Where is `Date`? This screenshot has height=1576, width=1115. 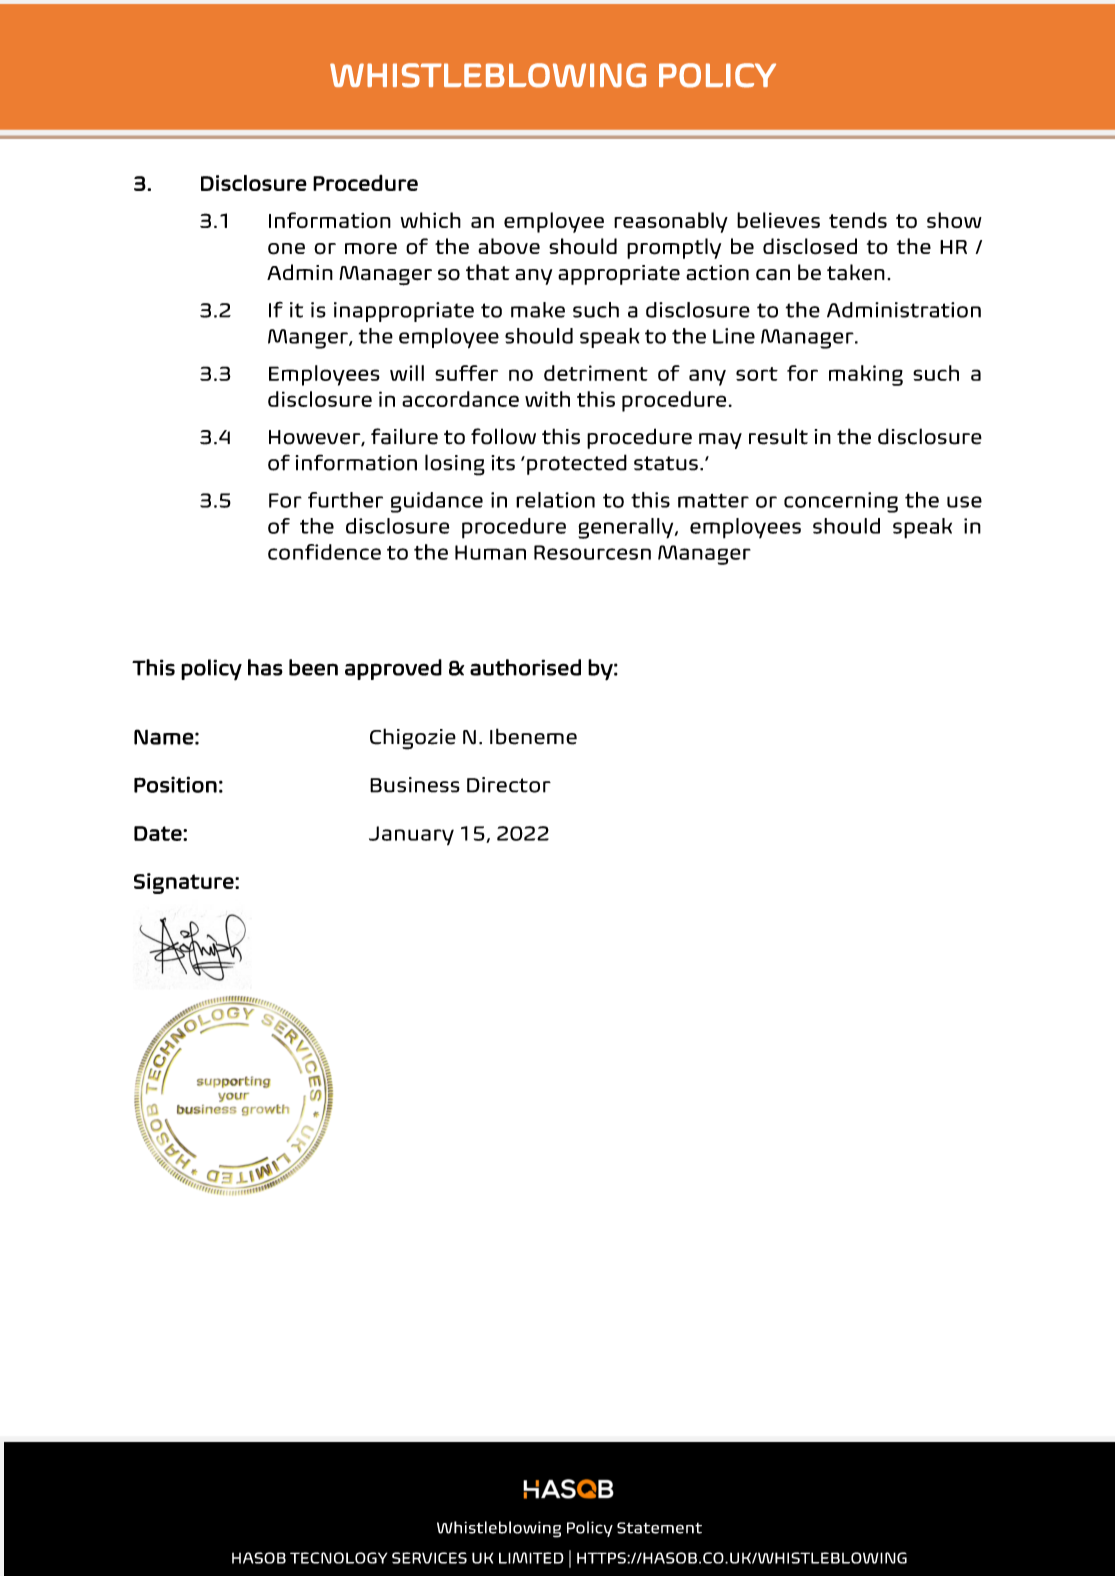
Date is located at coordinates (159, 833).
